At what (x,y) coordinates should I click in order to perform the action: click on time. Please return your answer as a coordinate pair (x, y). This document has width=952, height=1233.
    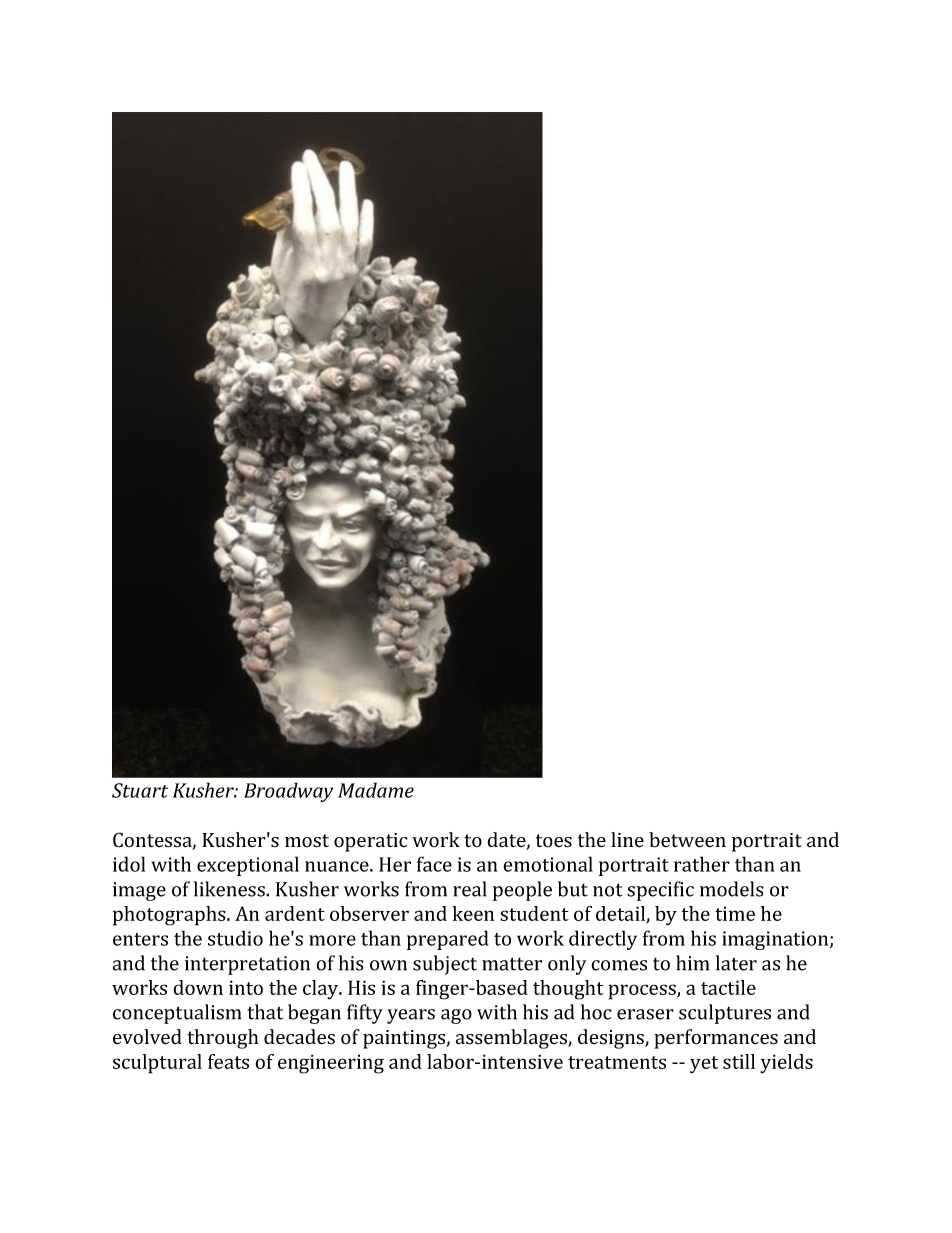
    Looking at the image, I should click on (735, 913).
